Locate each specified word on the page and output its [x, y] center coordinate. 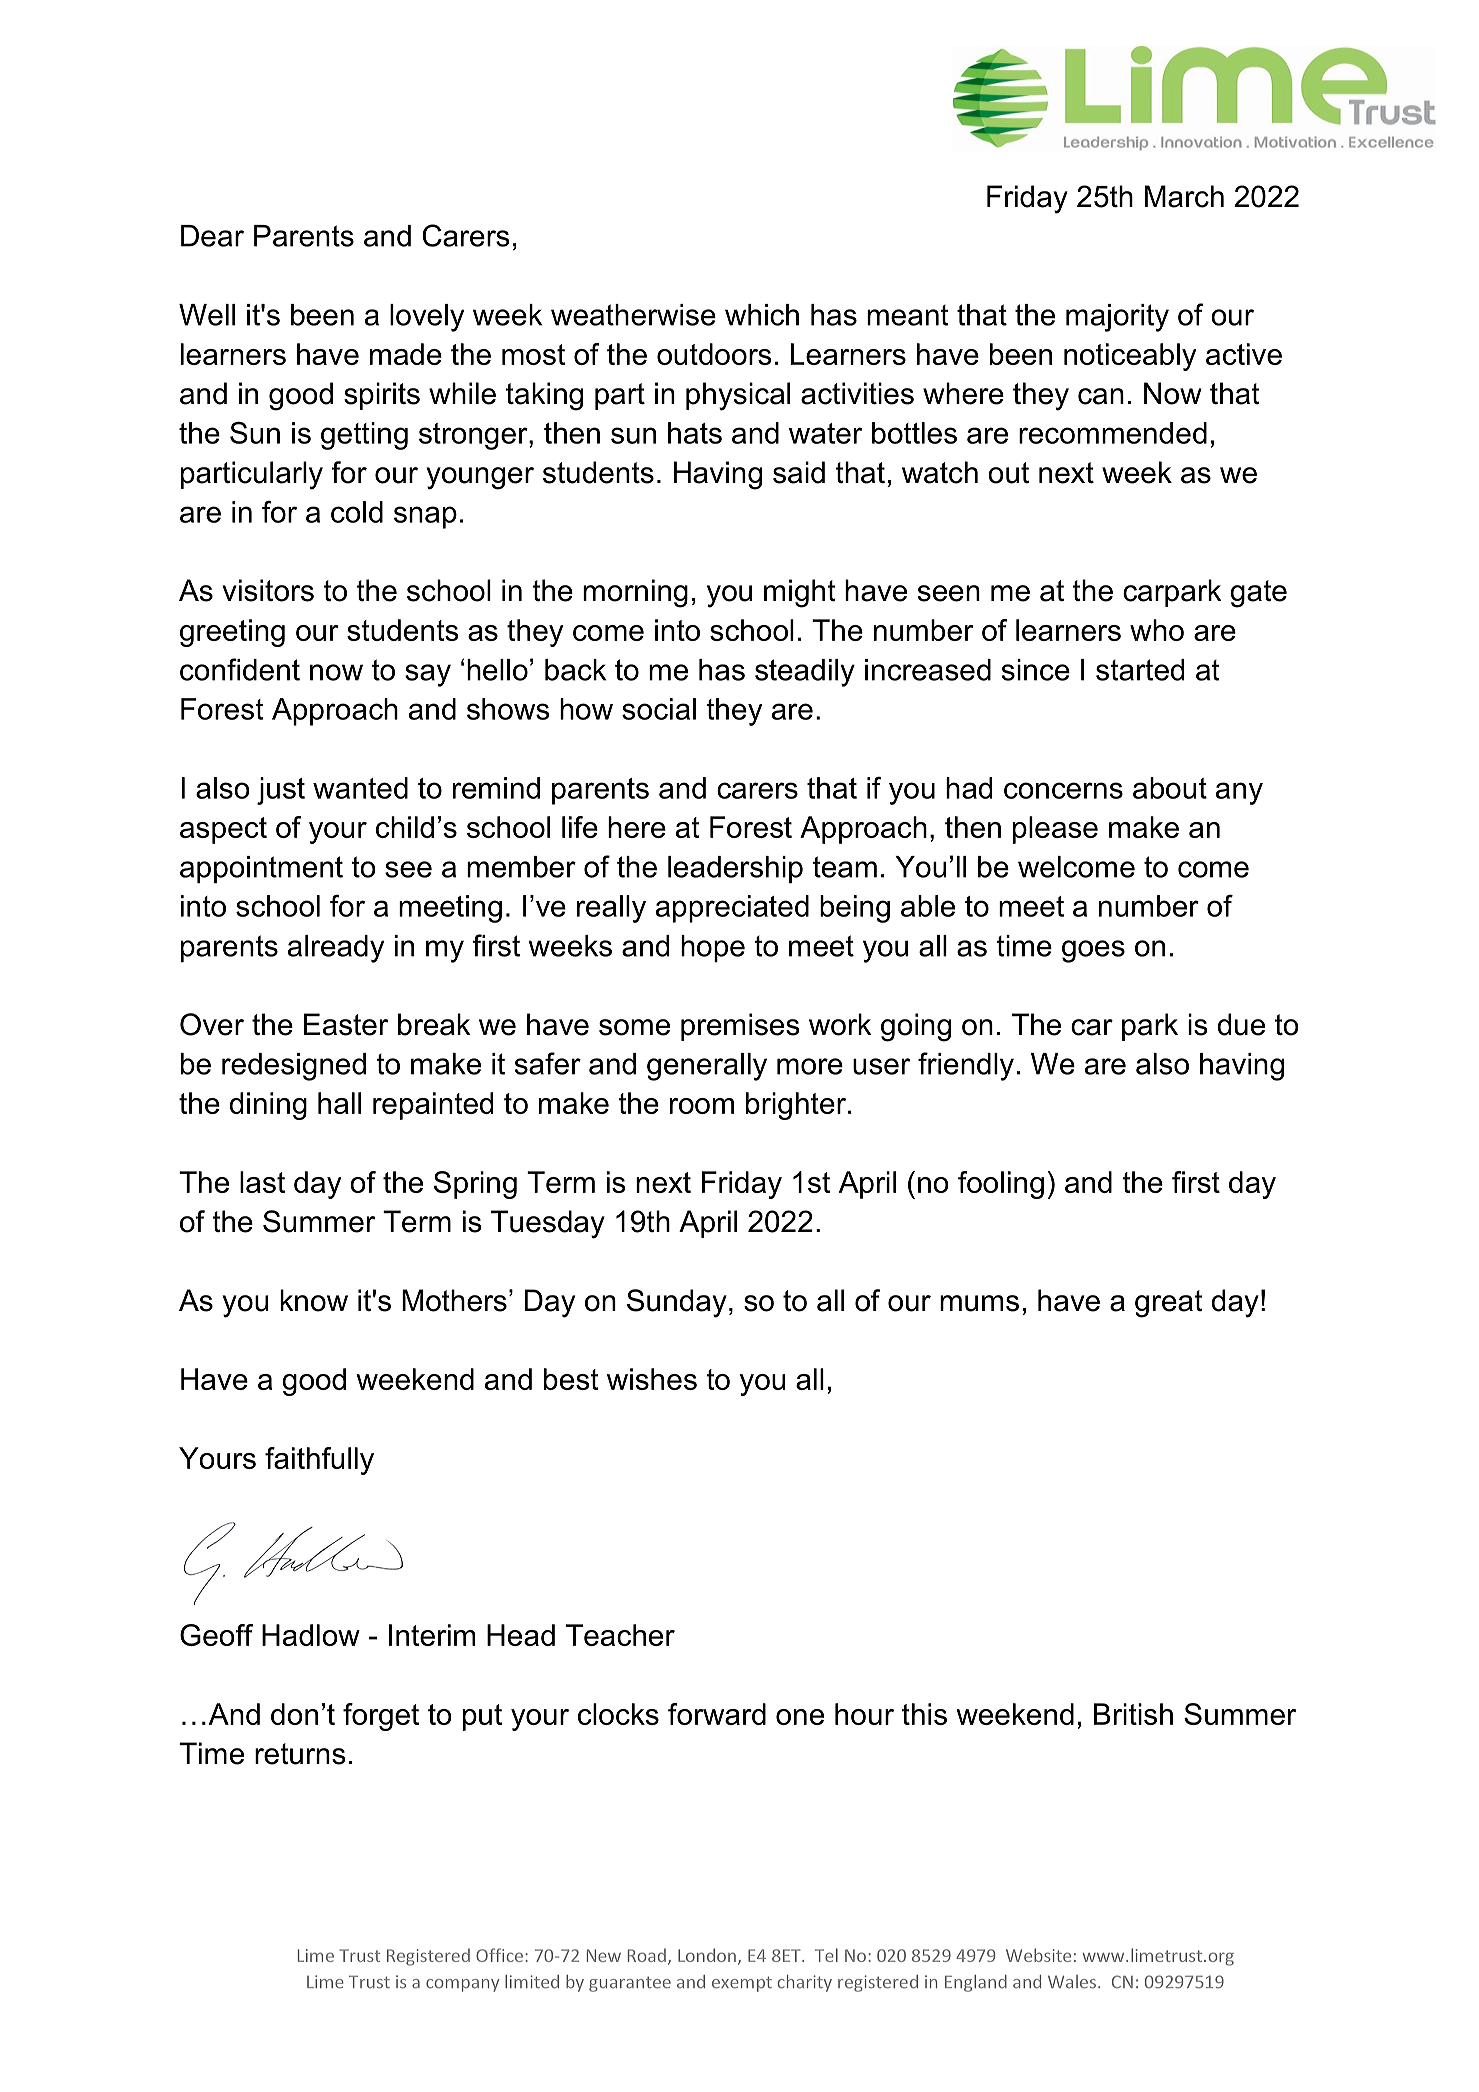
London [707, 1955]
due [1241, 1024]
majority [1117, 318]
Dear [212, 236]
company [462, 1985]
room [702, 1106]
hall [339, 1103]
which [762, 315]
